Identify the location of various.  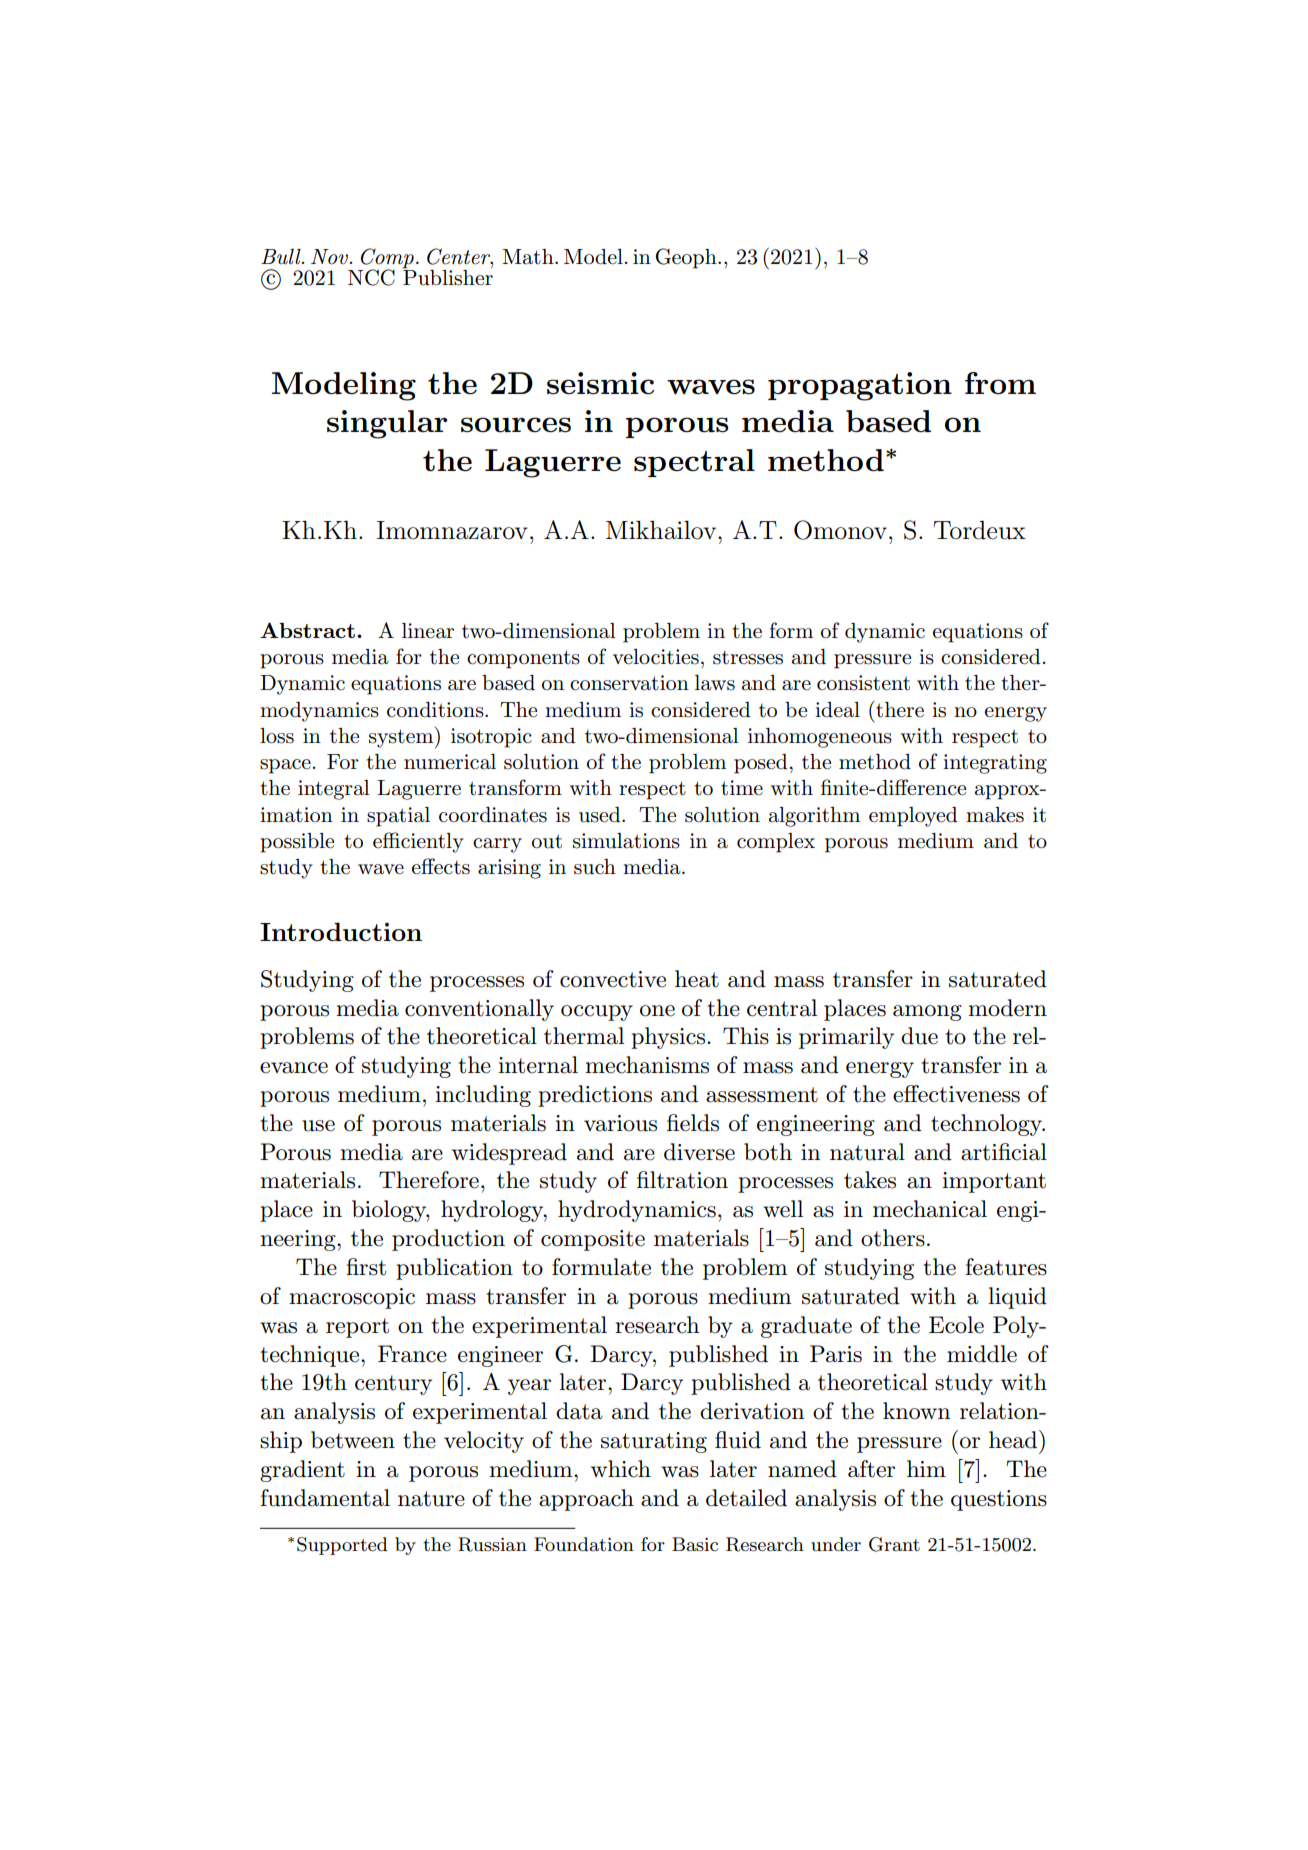
(620, 1123).
